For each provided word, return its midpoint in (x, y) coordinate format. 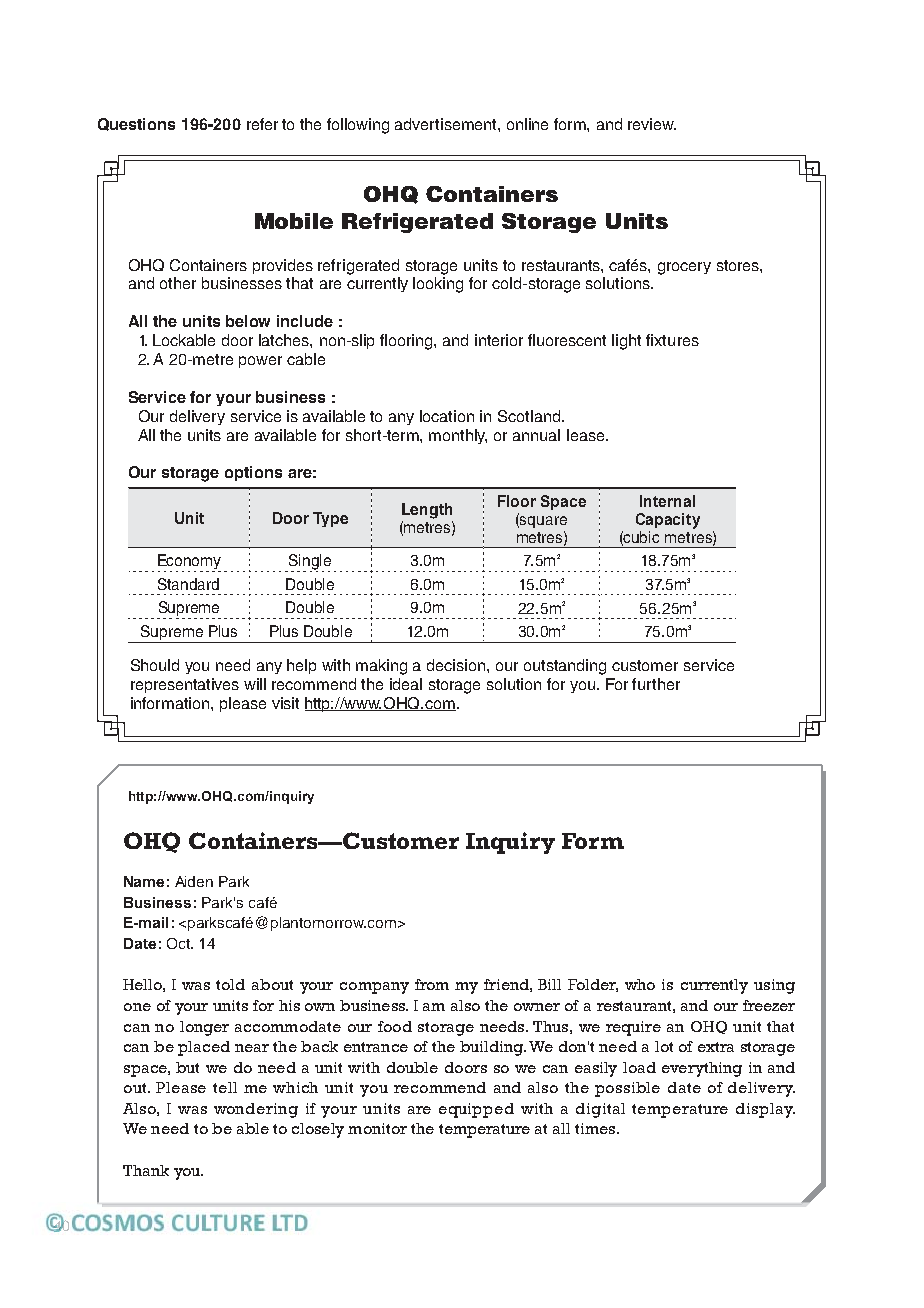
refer (262, 124)
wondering (256, 1110)
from (432, 984)
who (640, 984)
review (652, 124)
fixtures (672, 340)
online (527, 124)
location (447, 416)
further (656, 684)
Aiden (194, 881)
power (260, 362)
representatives (185, 685)
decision (457, 665)
